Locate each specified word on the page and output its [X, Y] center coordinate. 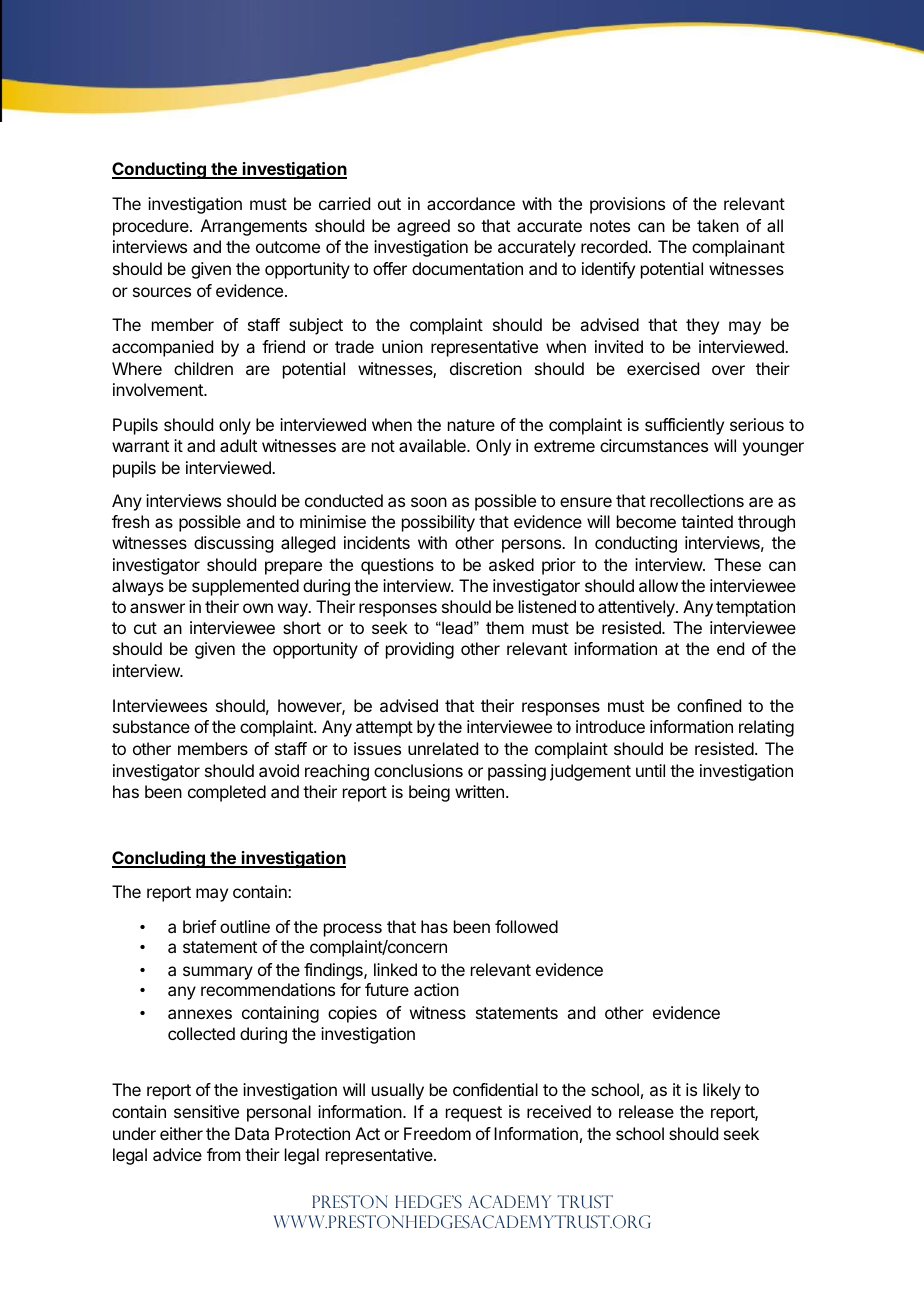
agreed [423, 227]
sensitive [206, 1111]
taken [718, 225]
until [650, 770]
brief [199, 926]
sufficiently [684, 426]
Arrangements [254, 227]
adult [238, 445]
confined [709, 705]
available [433, 445]
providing [420, 650]
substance [151, 726]
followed [526, 926]
